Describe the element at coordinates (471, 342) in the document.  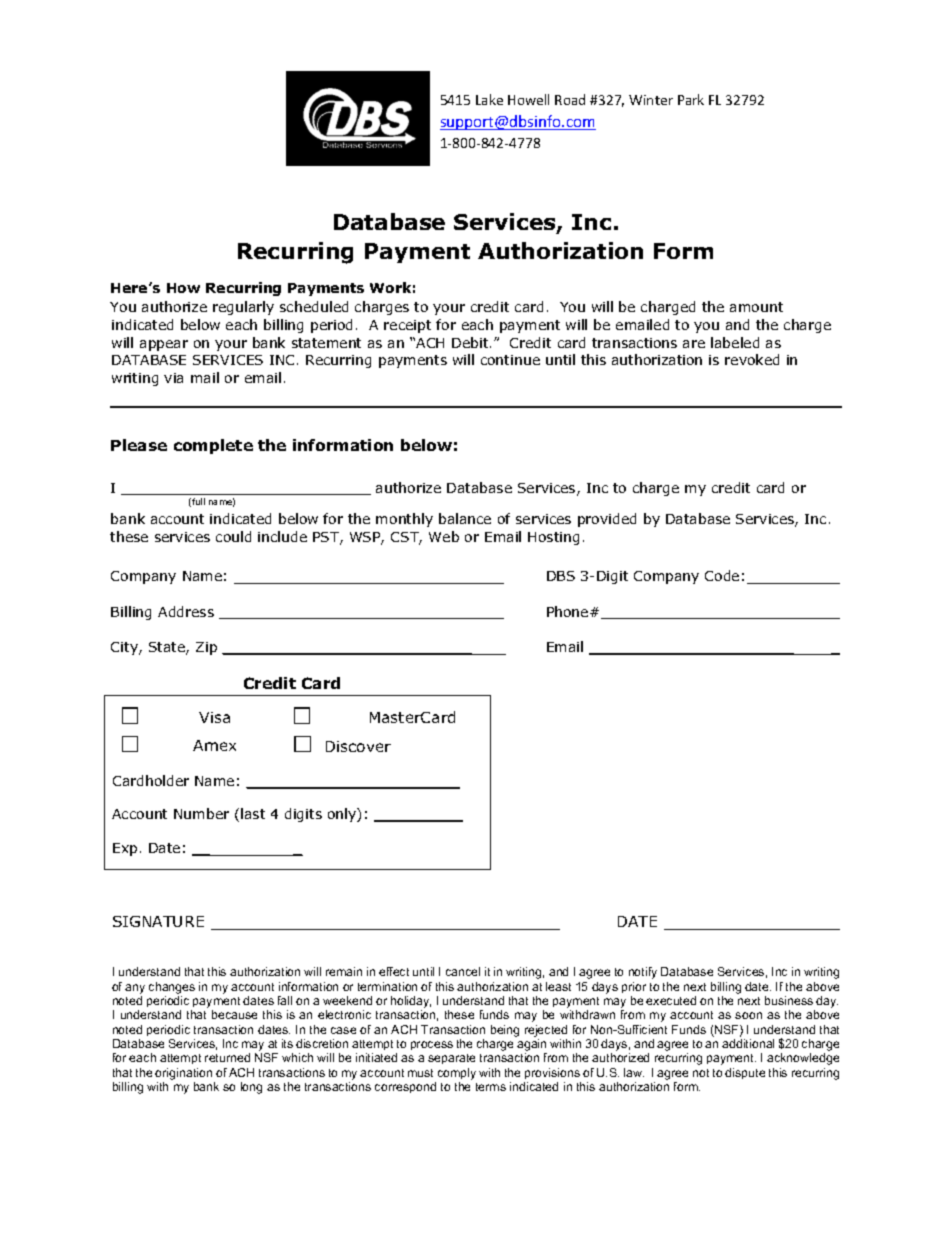
I see `Debit` at that location.
